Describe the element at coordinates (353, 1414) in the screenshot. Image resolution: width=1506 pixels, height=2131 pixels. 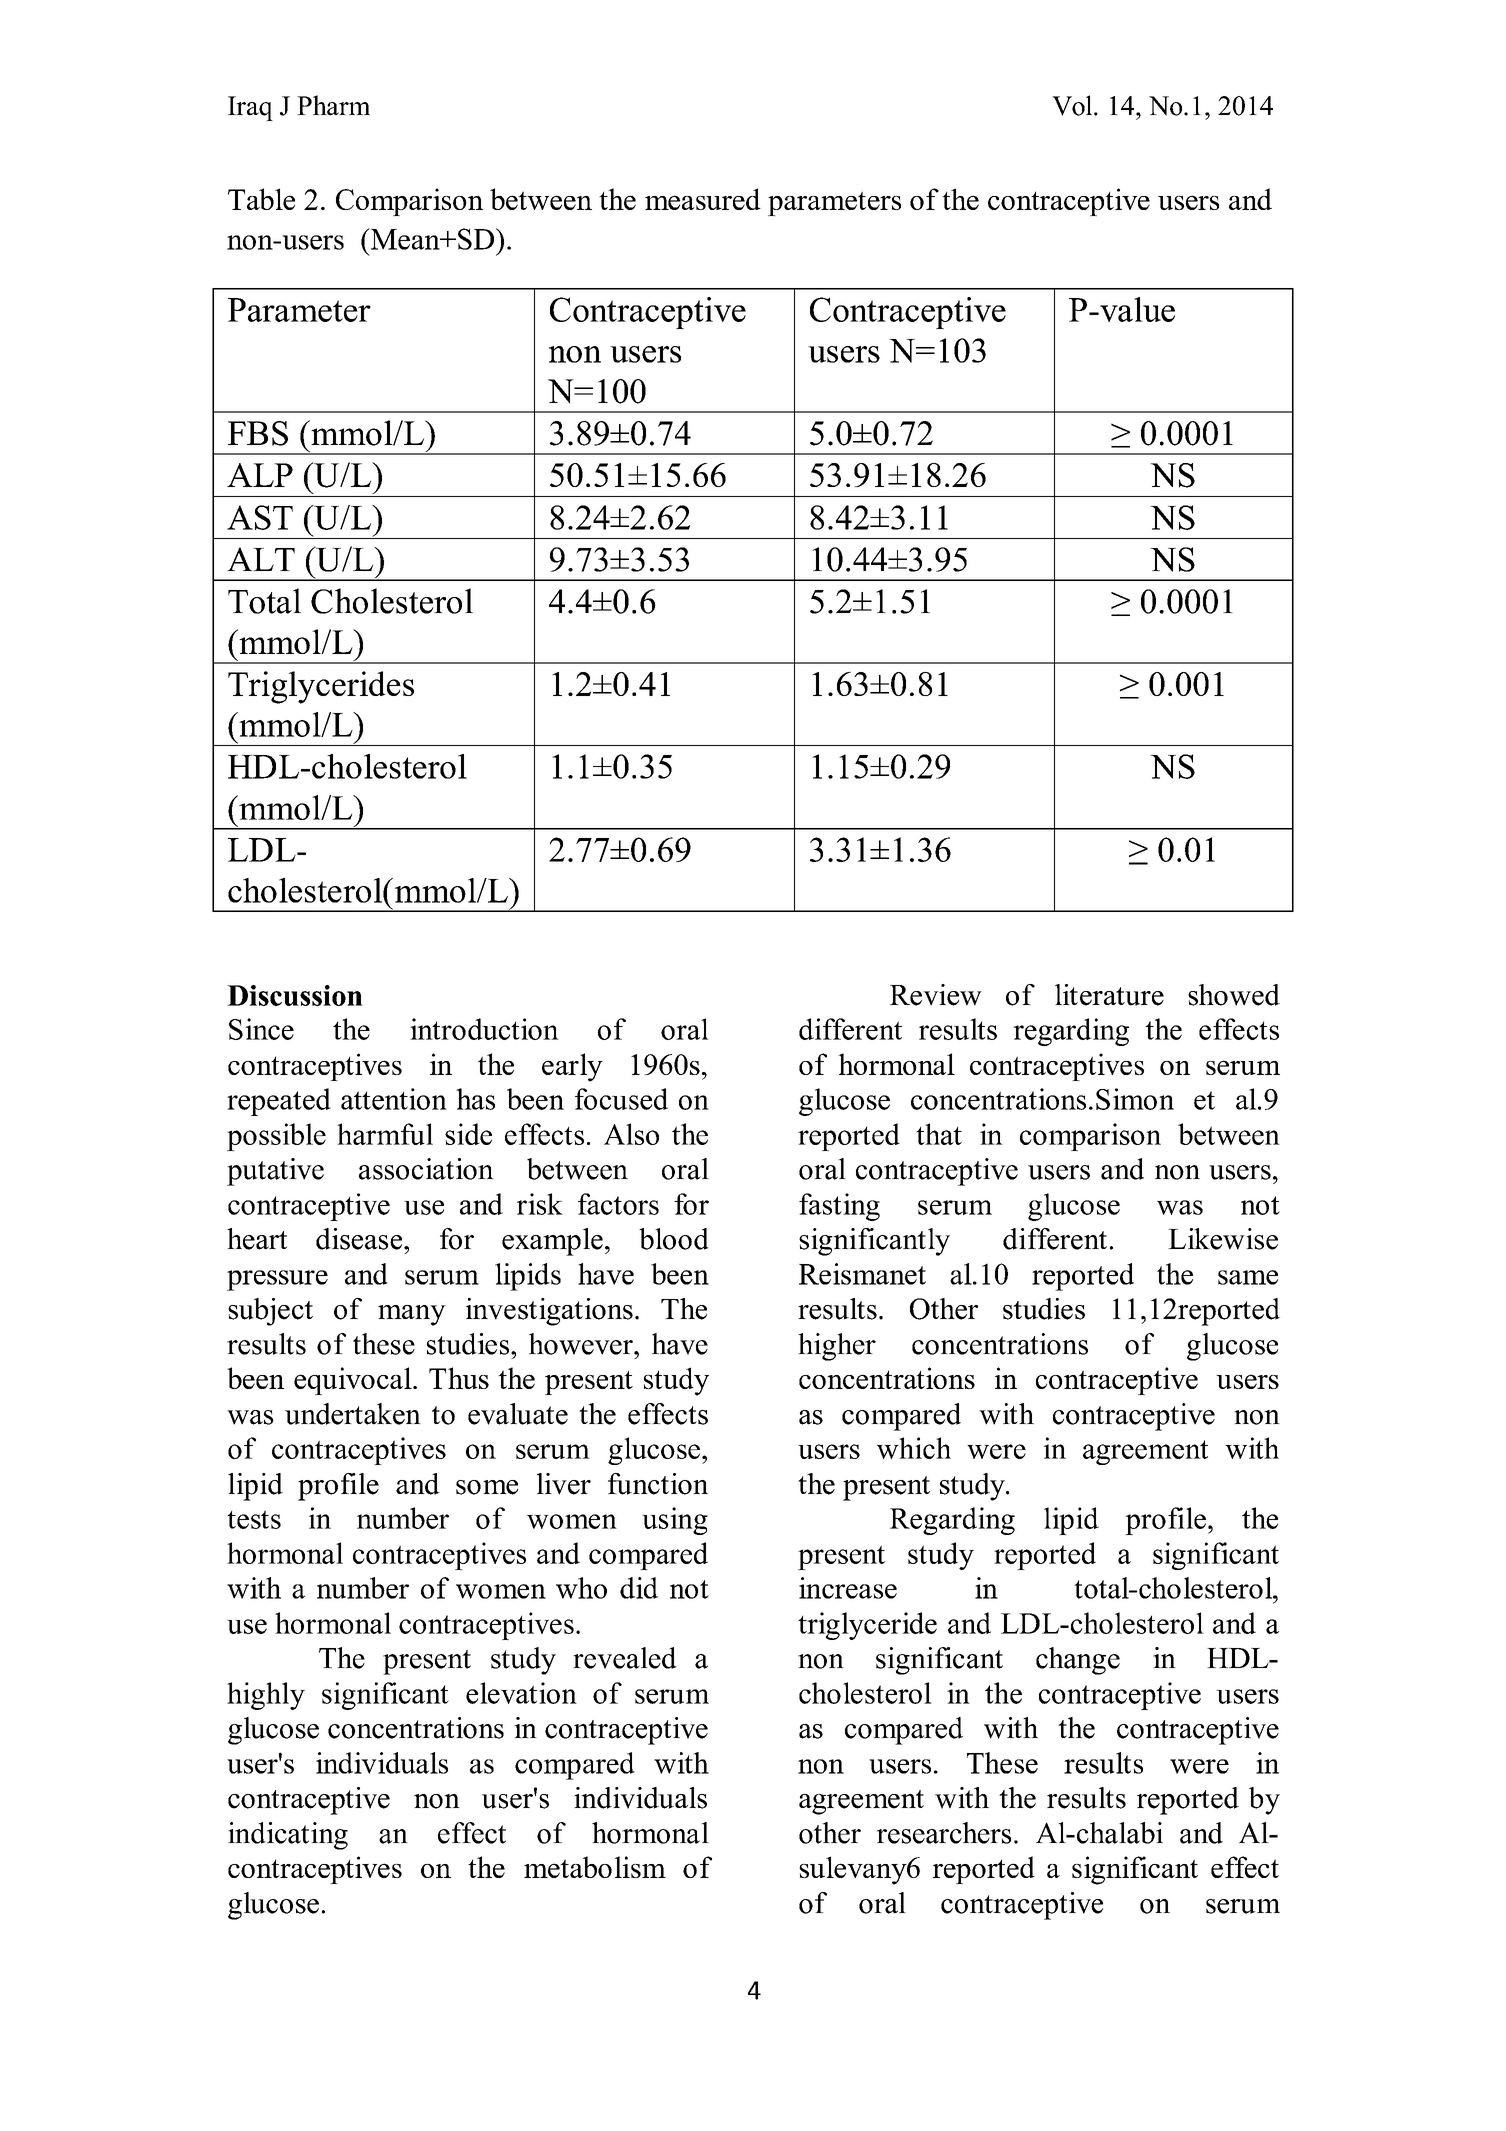
I see `undertaken` at that location.
